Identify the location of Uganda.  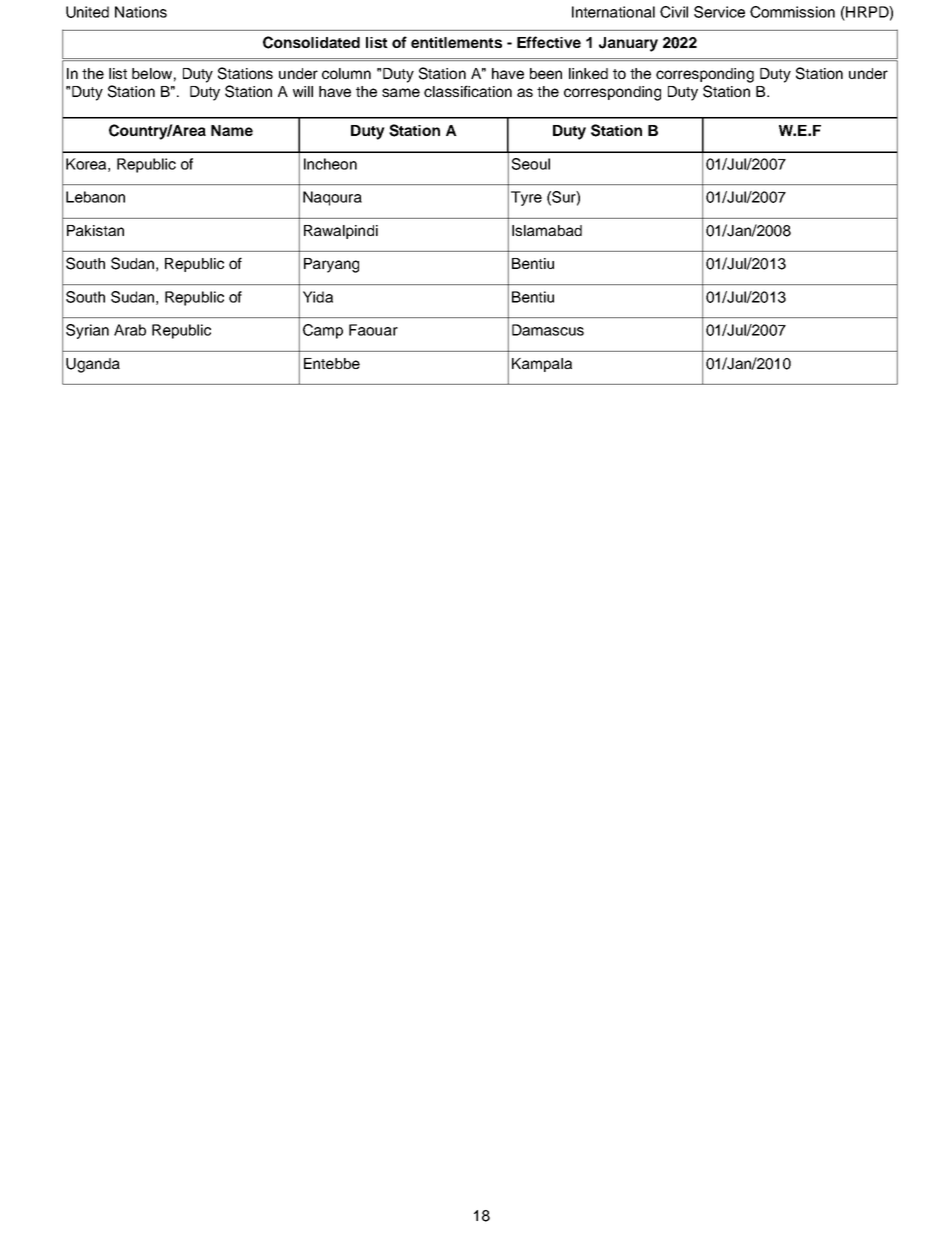
(93, 365).
